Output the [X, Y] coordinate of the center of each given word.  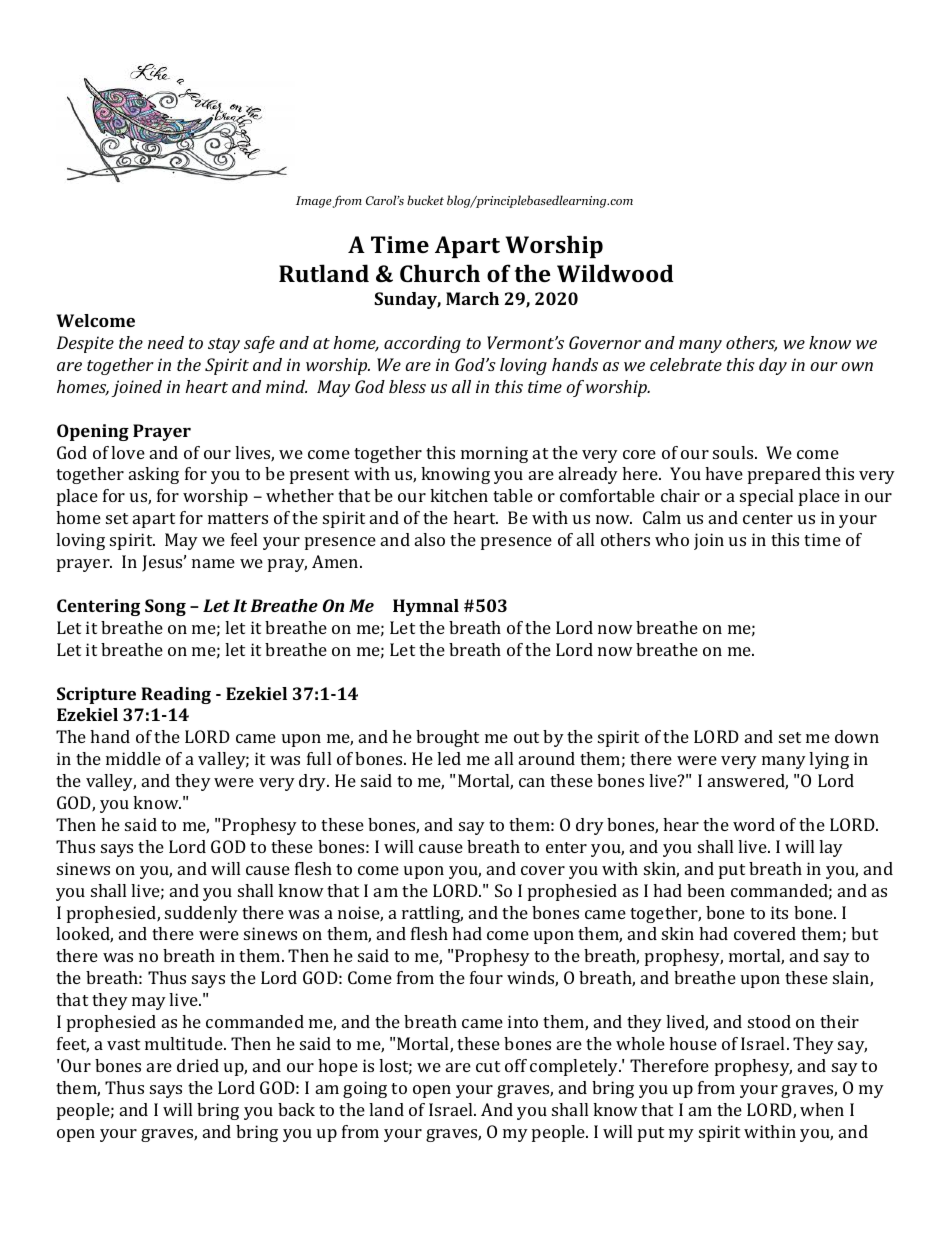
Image [314, 202]
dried [198, 1065]
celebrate [686, 364]
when [822, 1109]
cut [488, 1066]
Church [440, 273]
